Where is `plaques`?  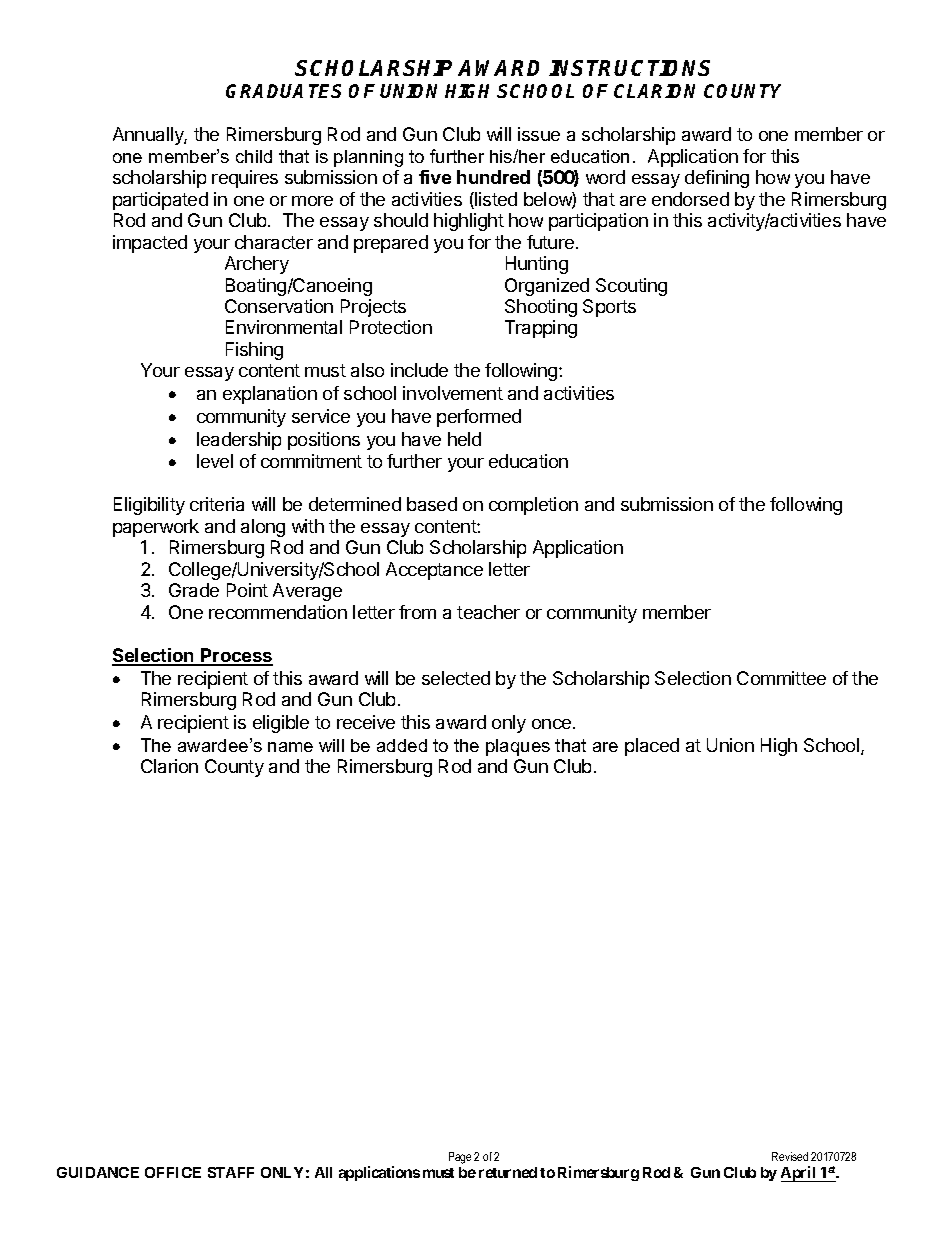 plaques is located at coordinates (518, 747).
